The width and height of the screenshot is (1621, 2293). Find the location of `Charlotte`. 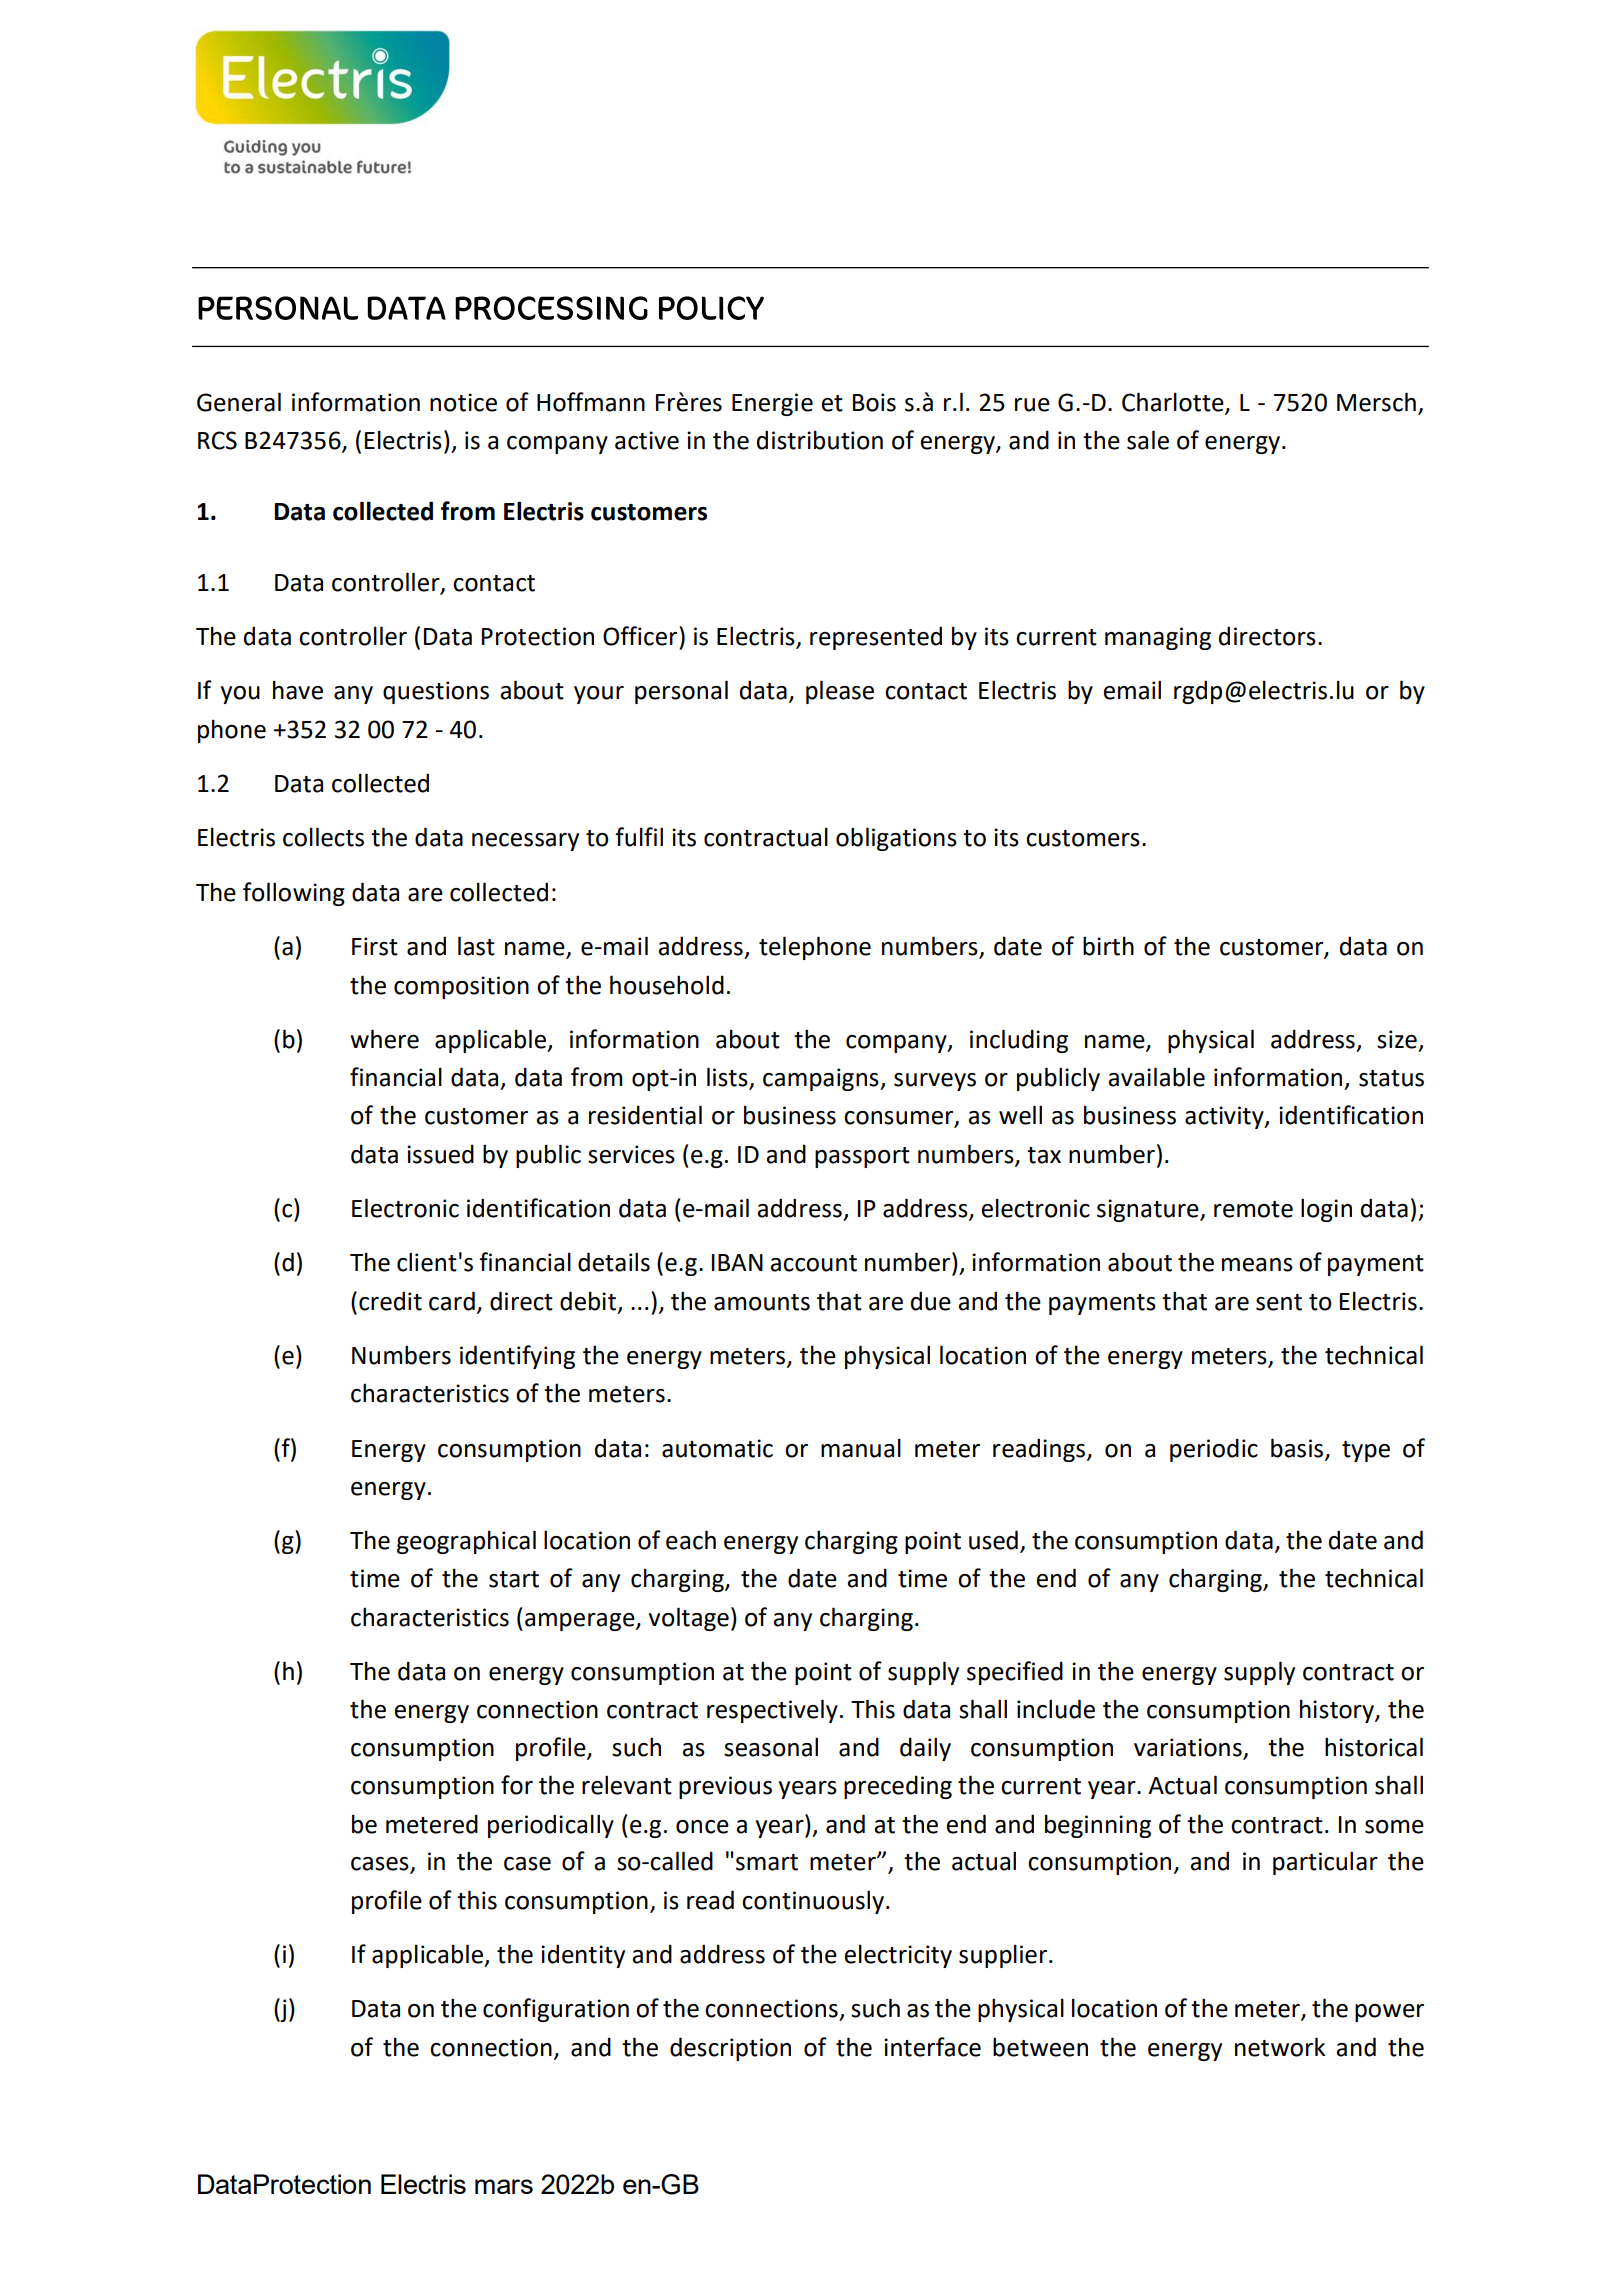

Charlotte is located at coordinates (1174, 403).
